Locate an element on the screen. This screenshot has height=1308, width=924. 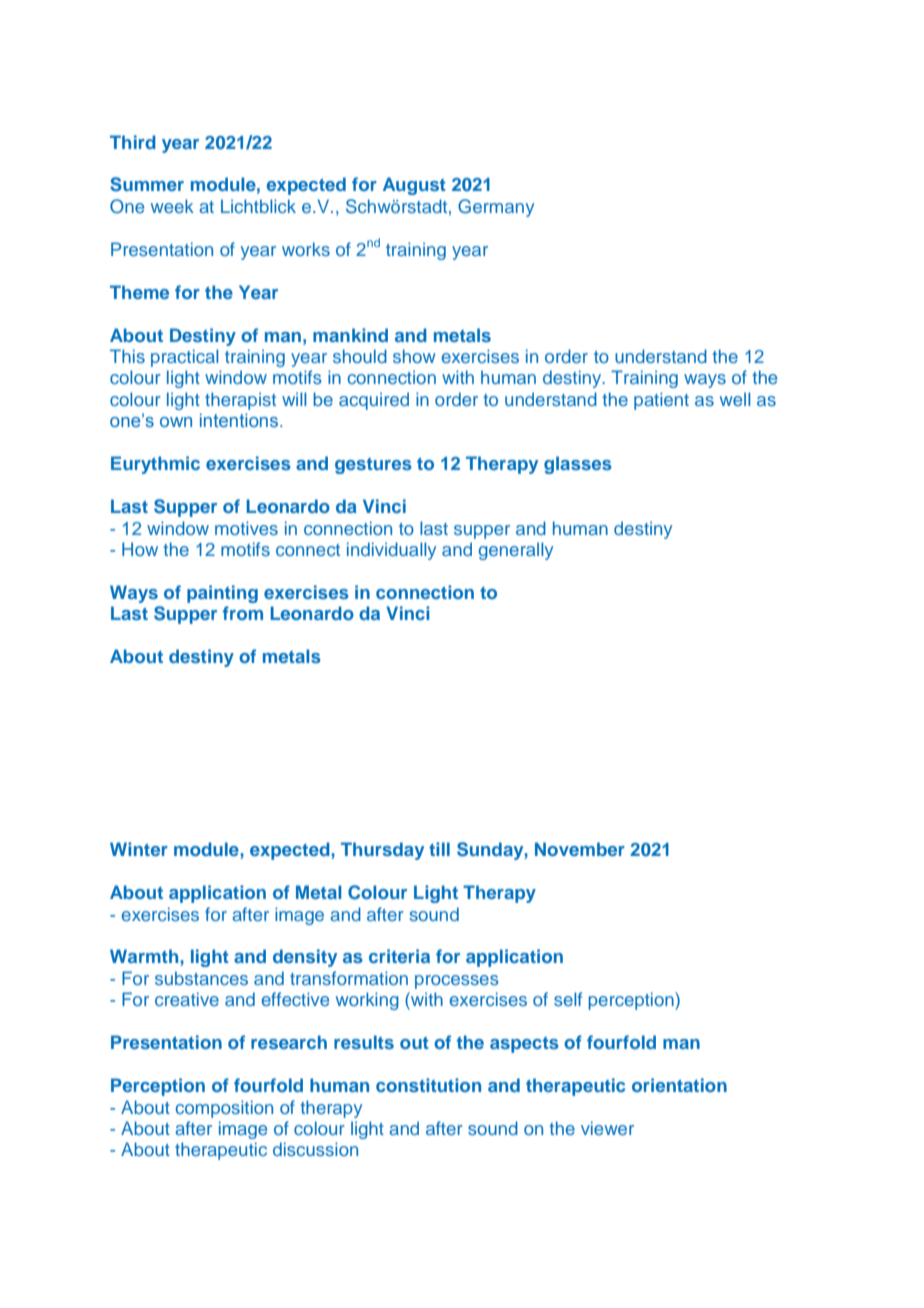
August is located at coordinates (414, 186).
